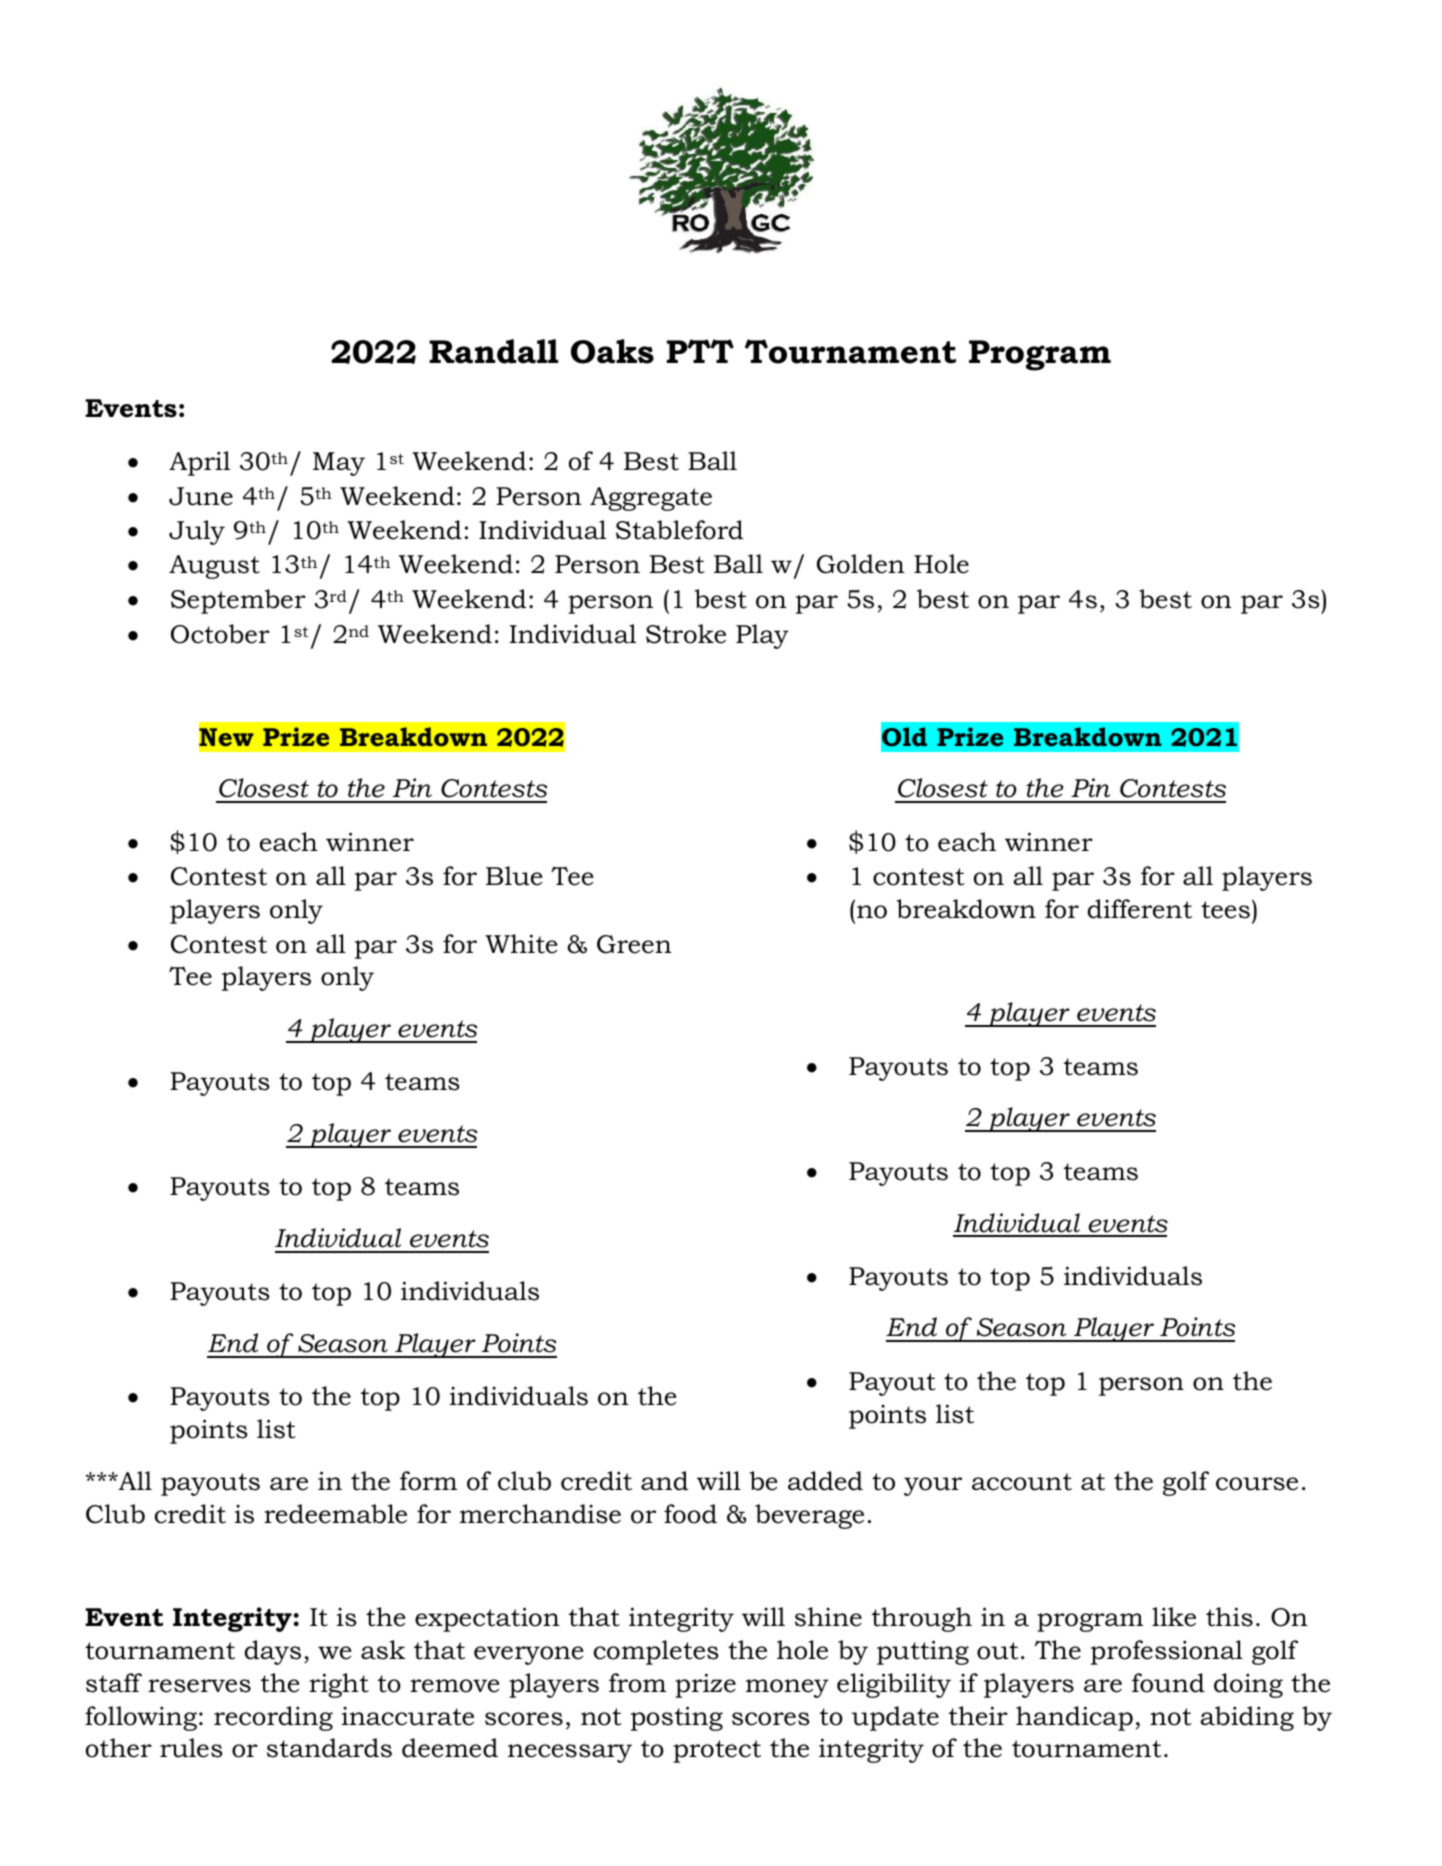 This page has width=1442, height=1866. I want to click on PTT, so click(700, 351).
